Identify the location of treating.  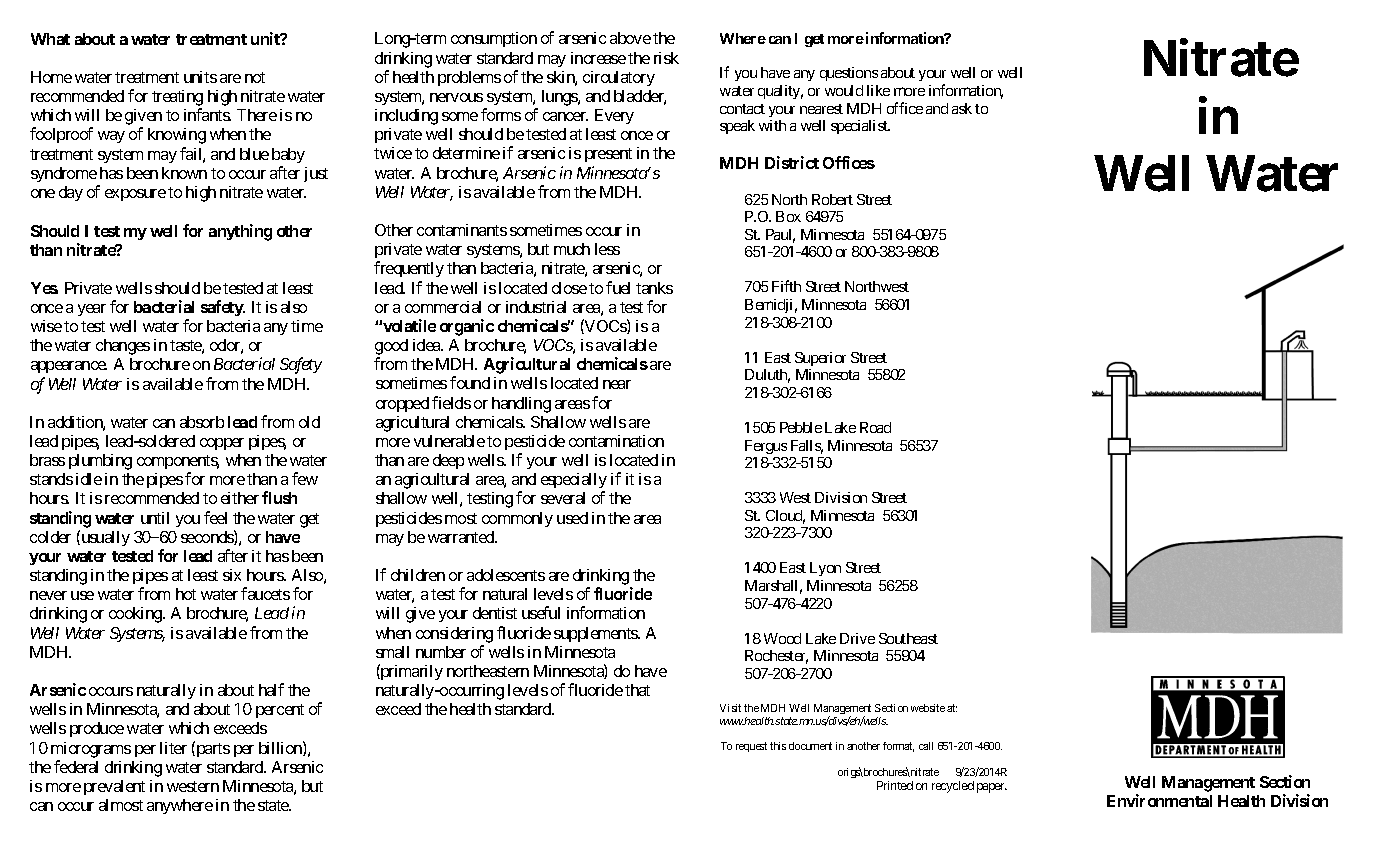
(177, 99).
